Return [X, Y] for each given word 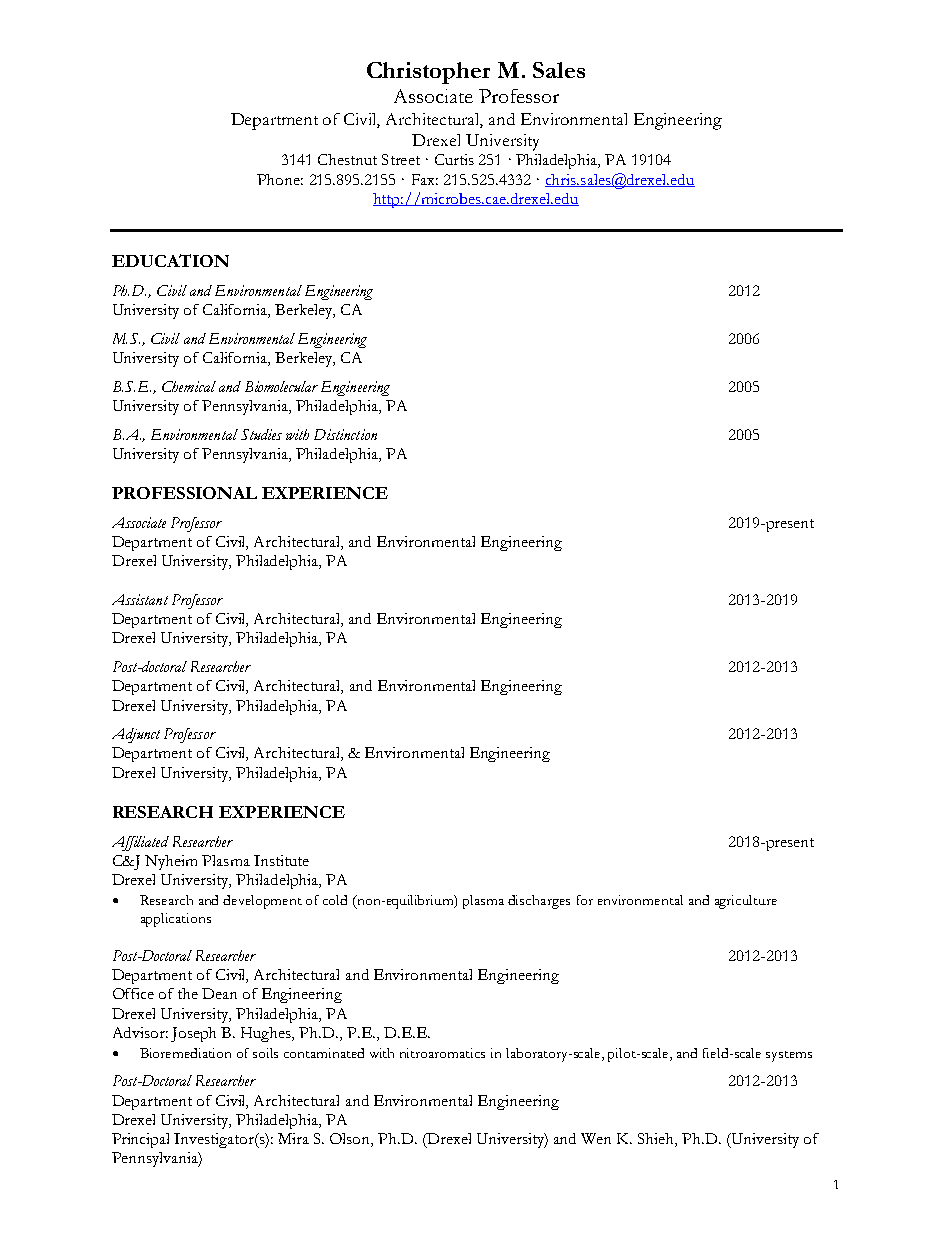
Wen [596, 1138]
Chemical [189, 386]
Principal [140, 1140]
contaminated [324, 1053]
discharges [539, 902]
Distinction [345, 434]
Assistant [140, 599]
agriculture [746, 902]
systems [789, 1056]
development [262, 902]
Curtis [454, 159]
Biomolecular [281, 386]
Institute [281, 860]
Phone [280, 179]
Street [401, 159]
